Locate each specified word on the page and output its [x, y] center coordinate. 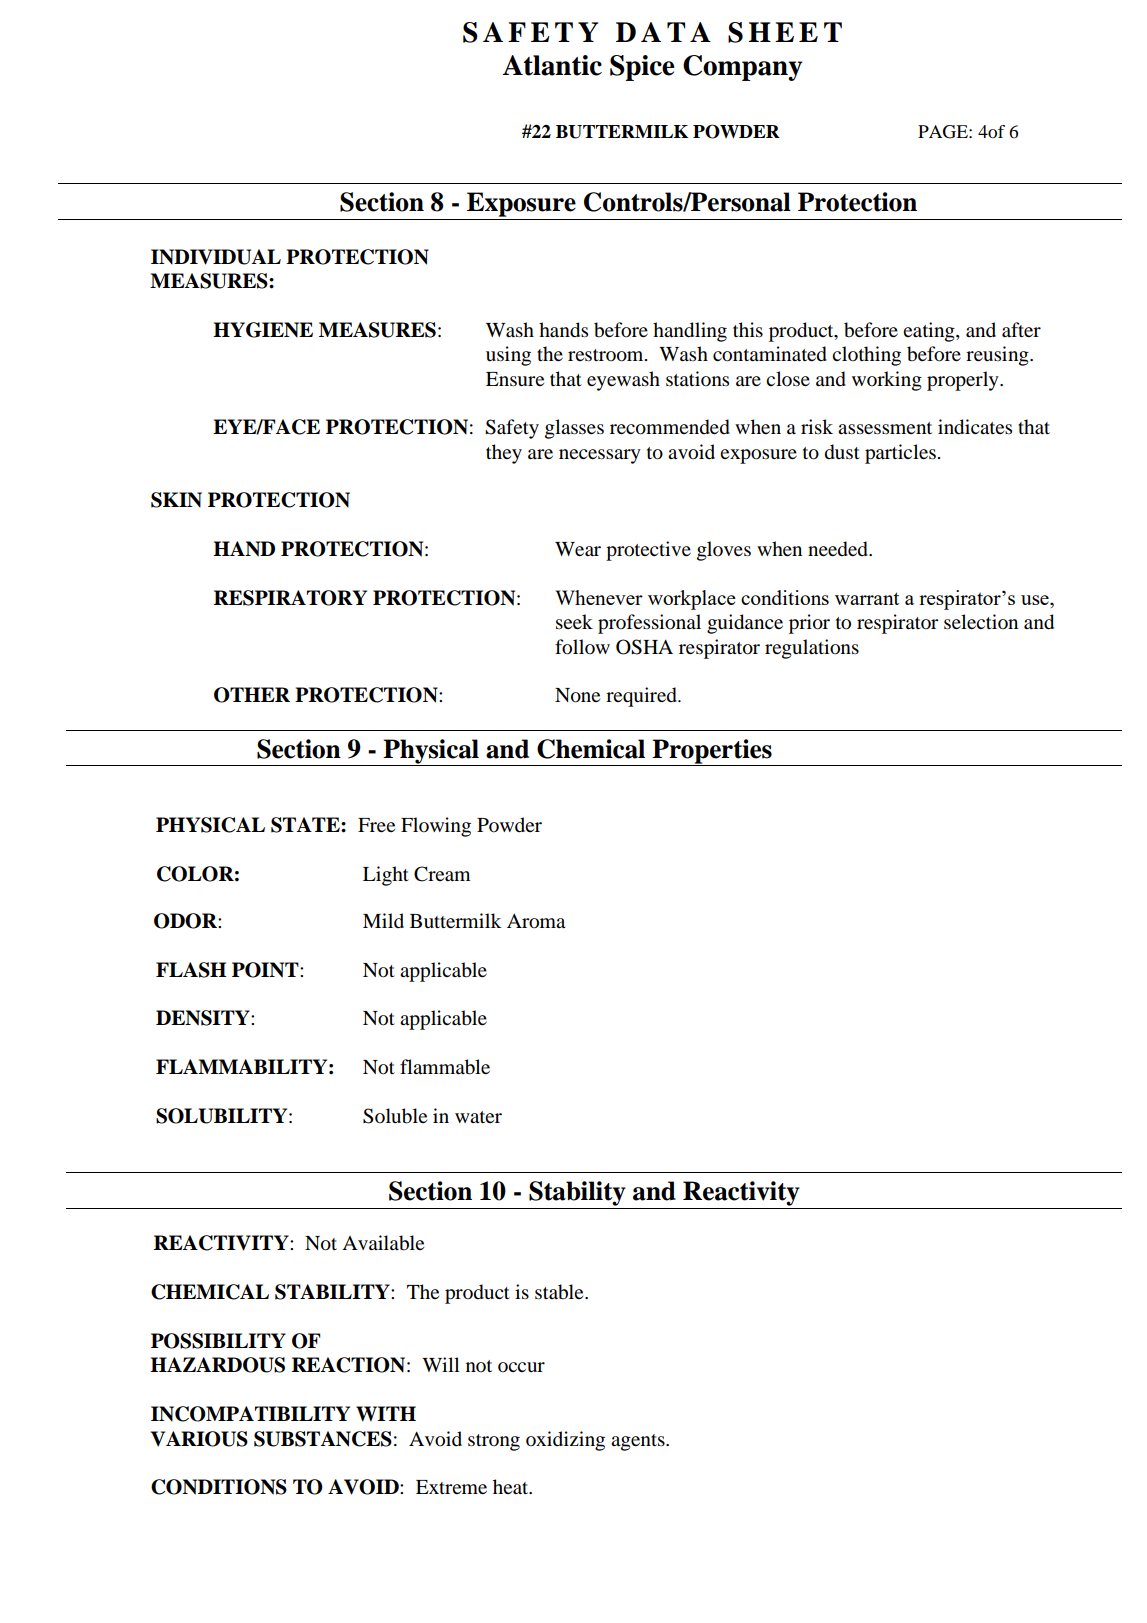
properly [964, 381]
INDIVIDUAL [216, 257]
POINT [266, 970]
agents [639, 1442]
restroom [607, 355]
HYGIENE [263, 330]
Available [383, 1243]
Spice [642, 68]
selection [981, 622]
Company [743, 68]
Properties [712, 752]
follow [582, 647]
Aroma [536, 921]
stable [560, 1292]
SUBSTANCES [323, 1439]
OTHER [252, 695]
